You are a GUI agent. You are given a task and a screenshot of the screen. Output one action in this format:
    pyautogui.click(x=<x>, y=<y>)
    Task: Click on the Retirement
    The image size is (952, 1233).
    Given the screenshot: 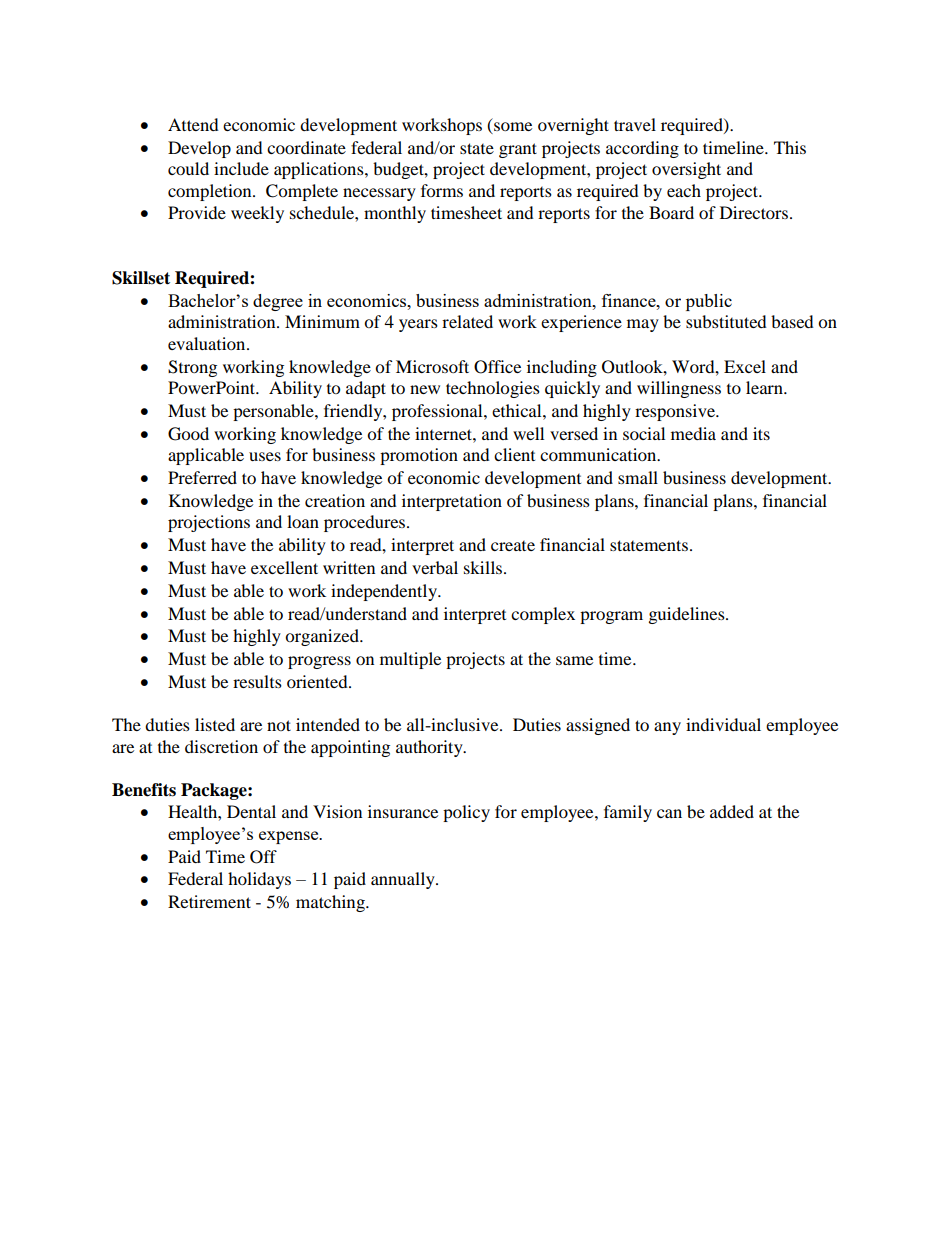 What is the action you would take?
    pyautogui.click(x=209, y=901)
